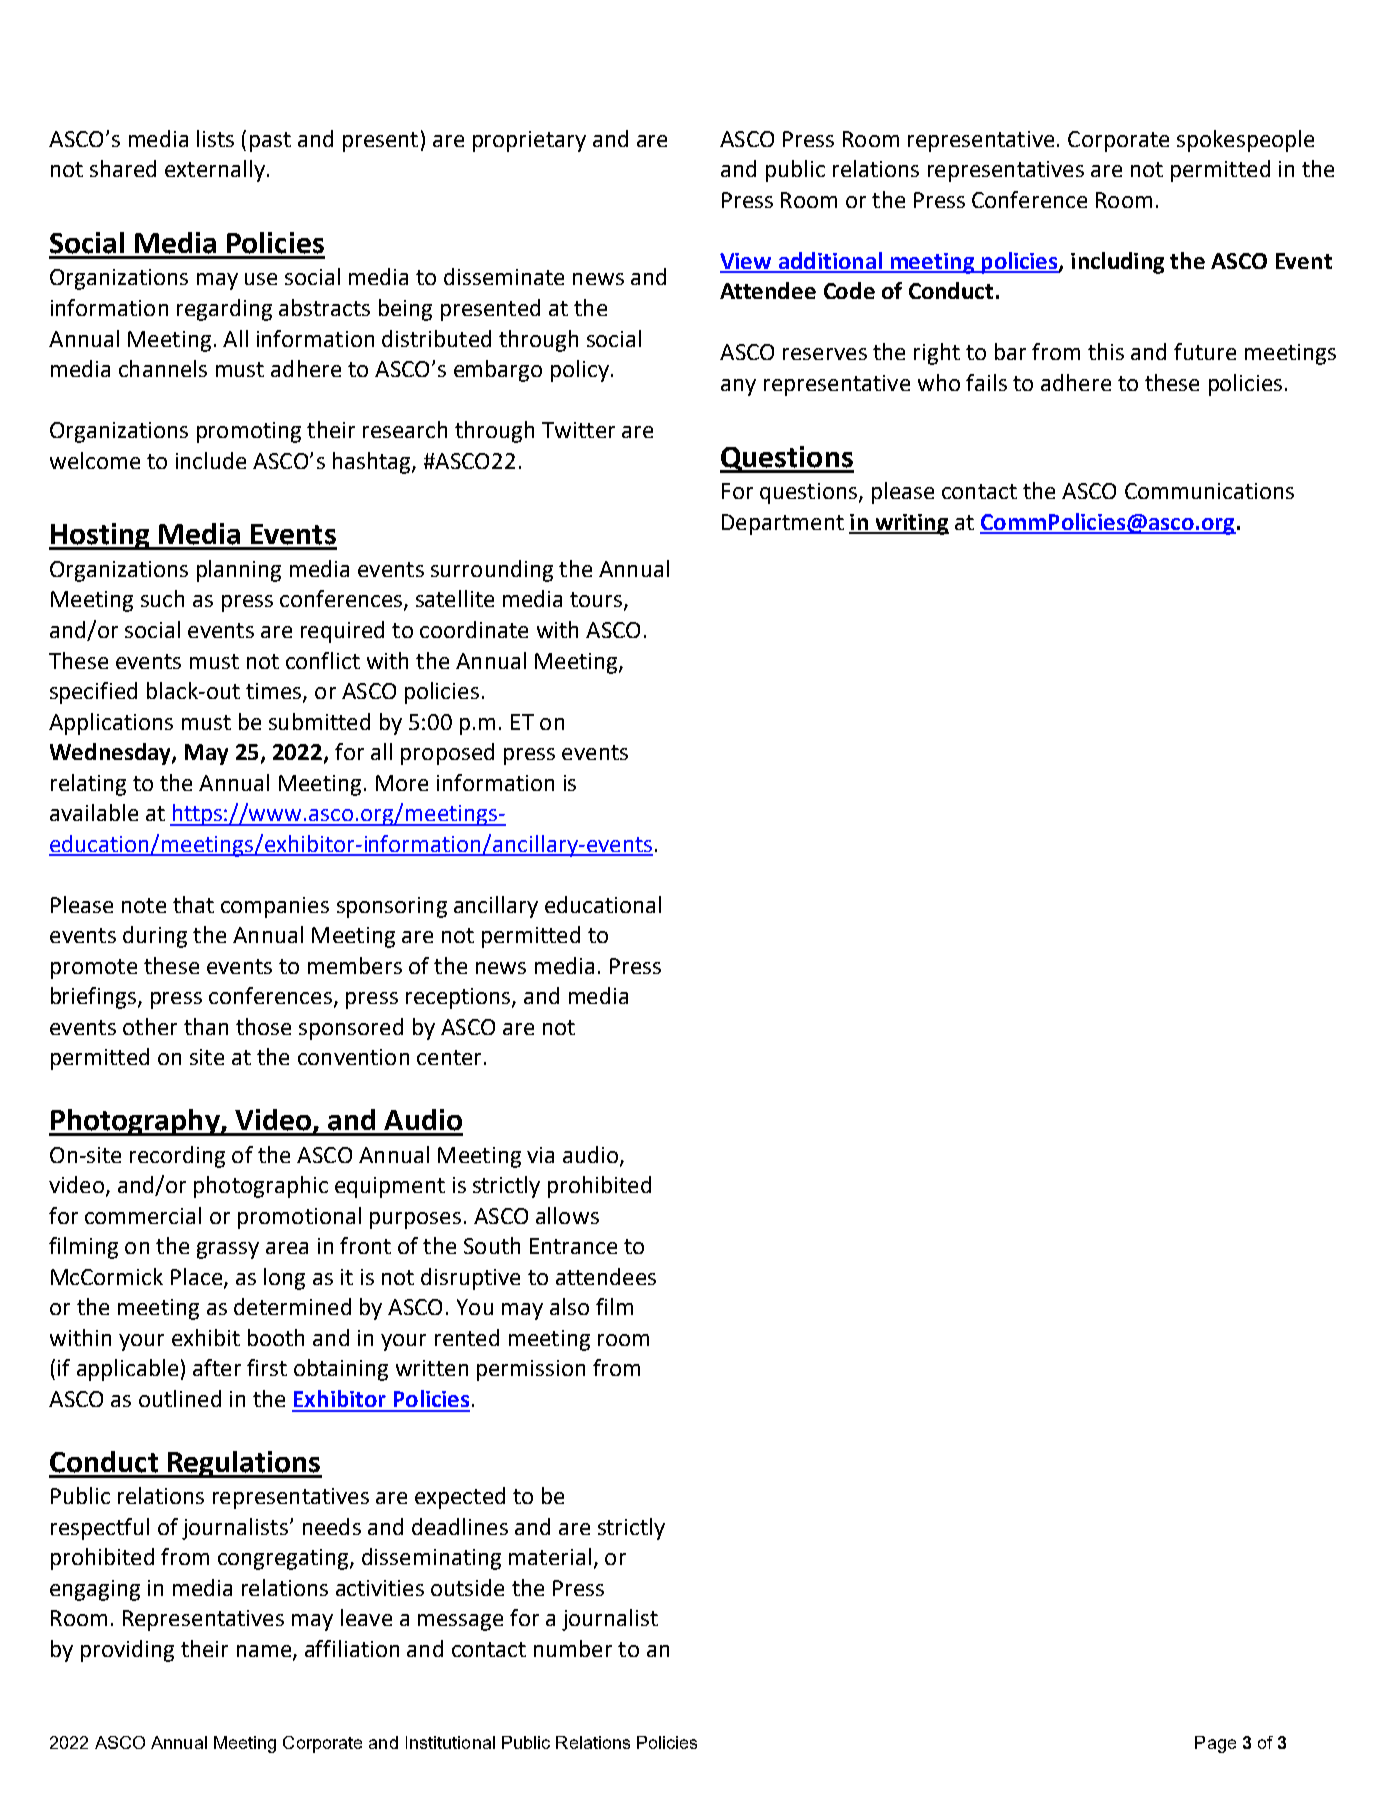 This document has height=1801, width=1391. I want to click on that, so click(193, 904).
